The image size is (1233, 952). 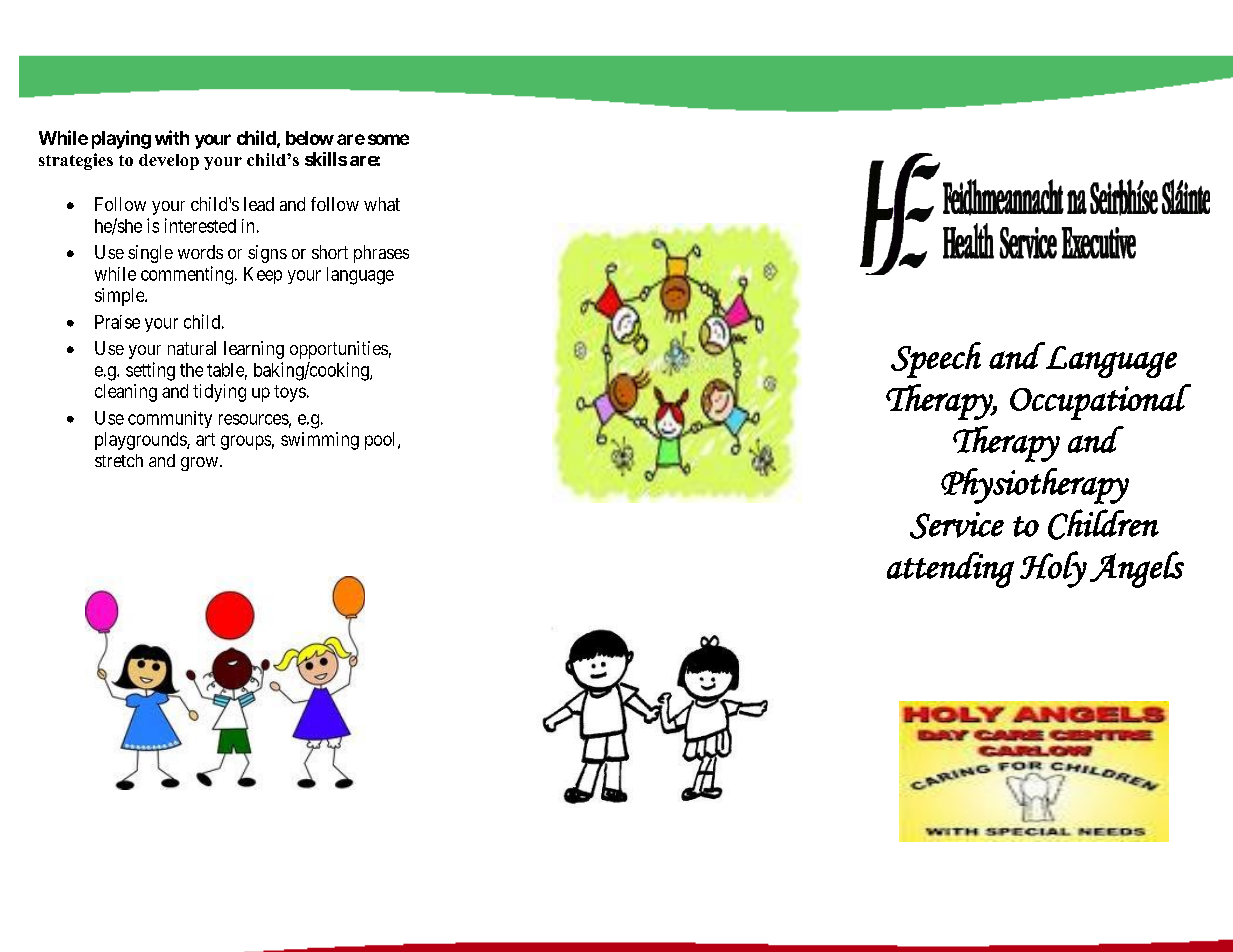 I want to click on develop, so click(x=169, y=162).
